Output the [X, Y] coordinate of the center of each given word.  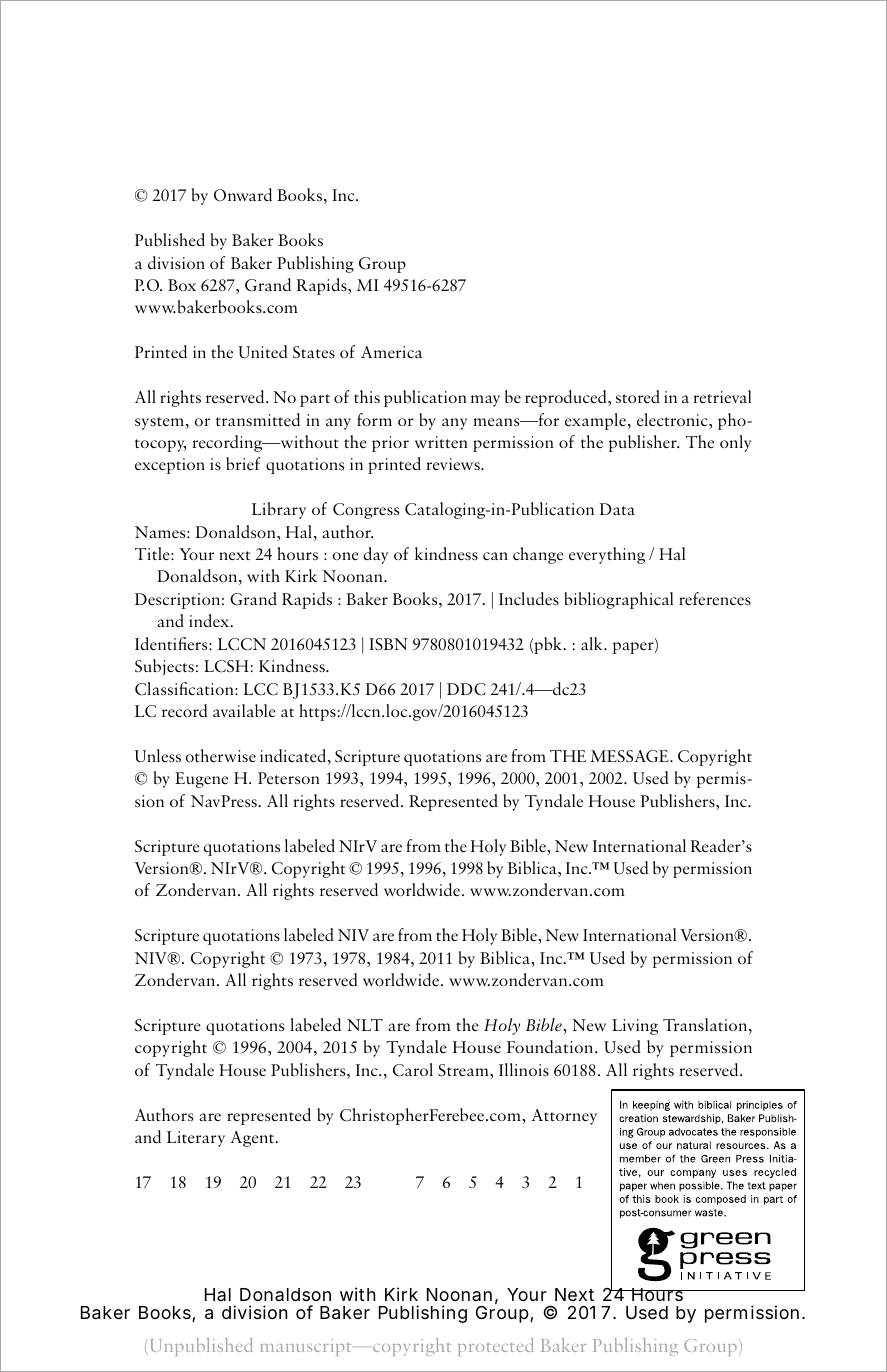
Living [635, 1027]
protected [496, 1347]
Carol [413, 1070]
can [495, 556]
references [715, 598]
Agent [253, 1139]
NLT [365, 1025]
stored [638, 396]
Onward [243, 194]
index [210, 621]
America [391, 352]
